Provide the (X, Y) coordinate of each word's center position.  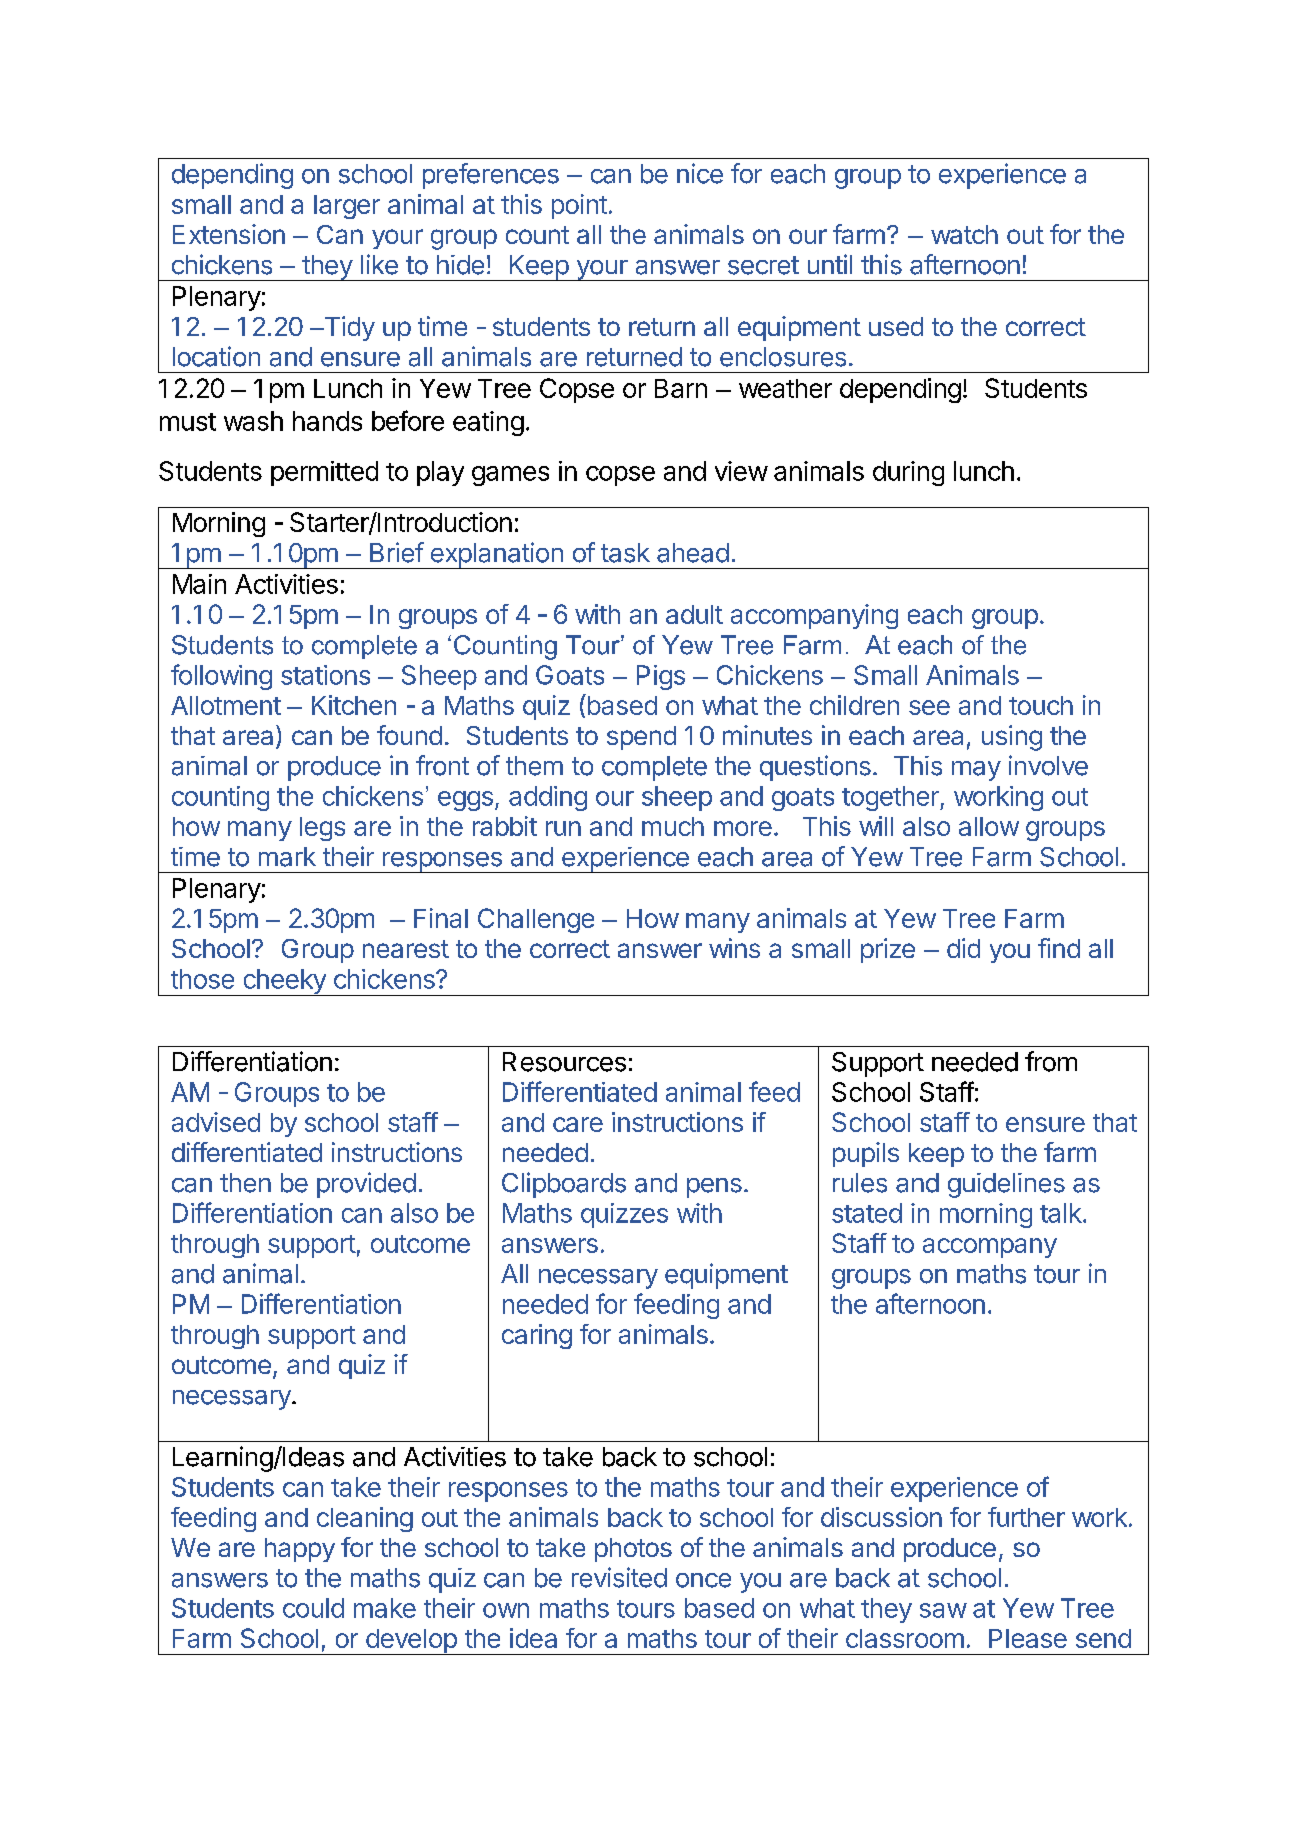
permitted (324, 473)
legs (322, 829)
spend (641, 738)
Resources (564, 1062)
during (908, 473)
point (579, 206)
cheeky (284, 982)
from (1051, 1061)
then (245, 1183)
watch (964, 234)
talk (1061, 1213)
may (976, 771)
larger (347, 207)
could (313, 1608)
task (625, 553)
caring (537, 1336)
